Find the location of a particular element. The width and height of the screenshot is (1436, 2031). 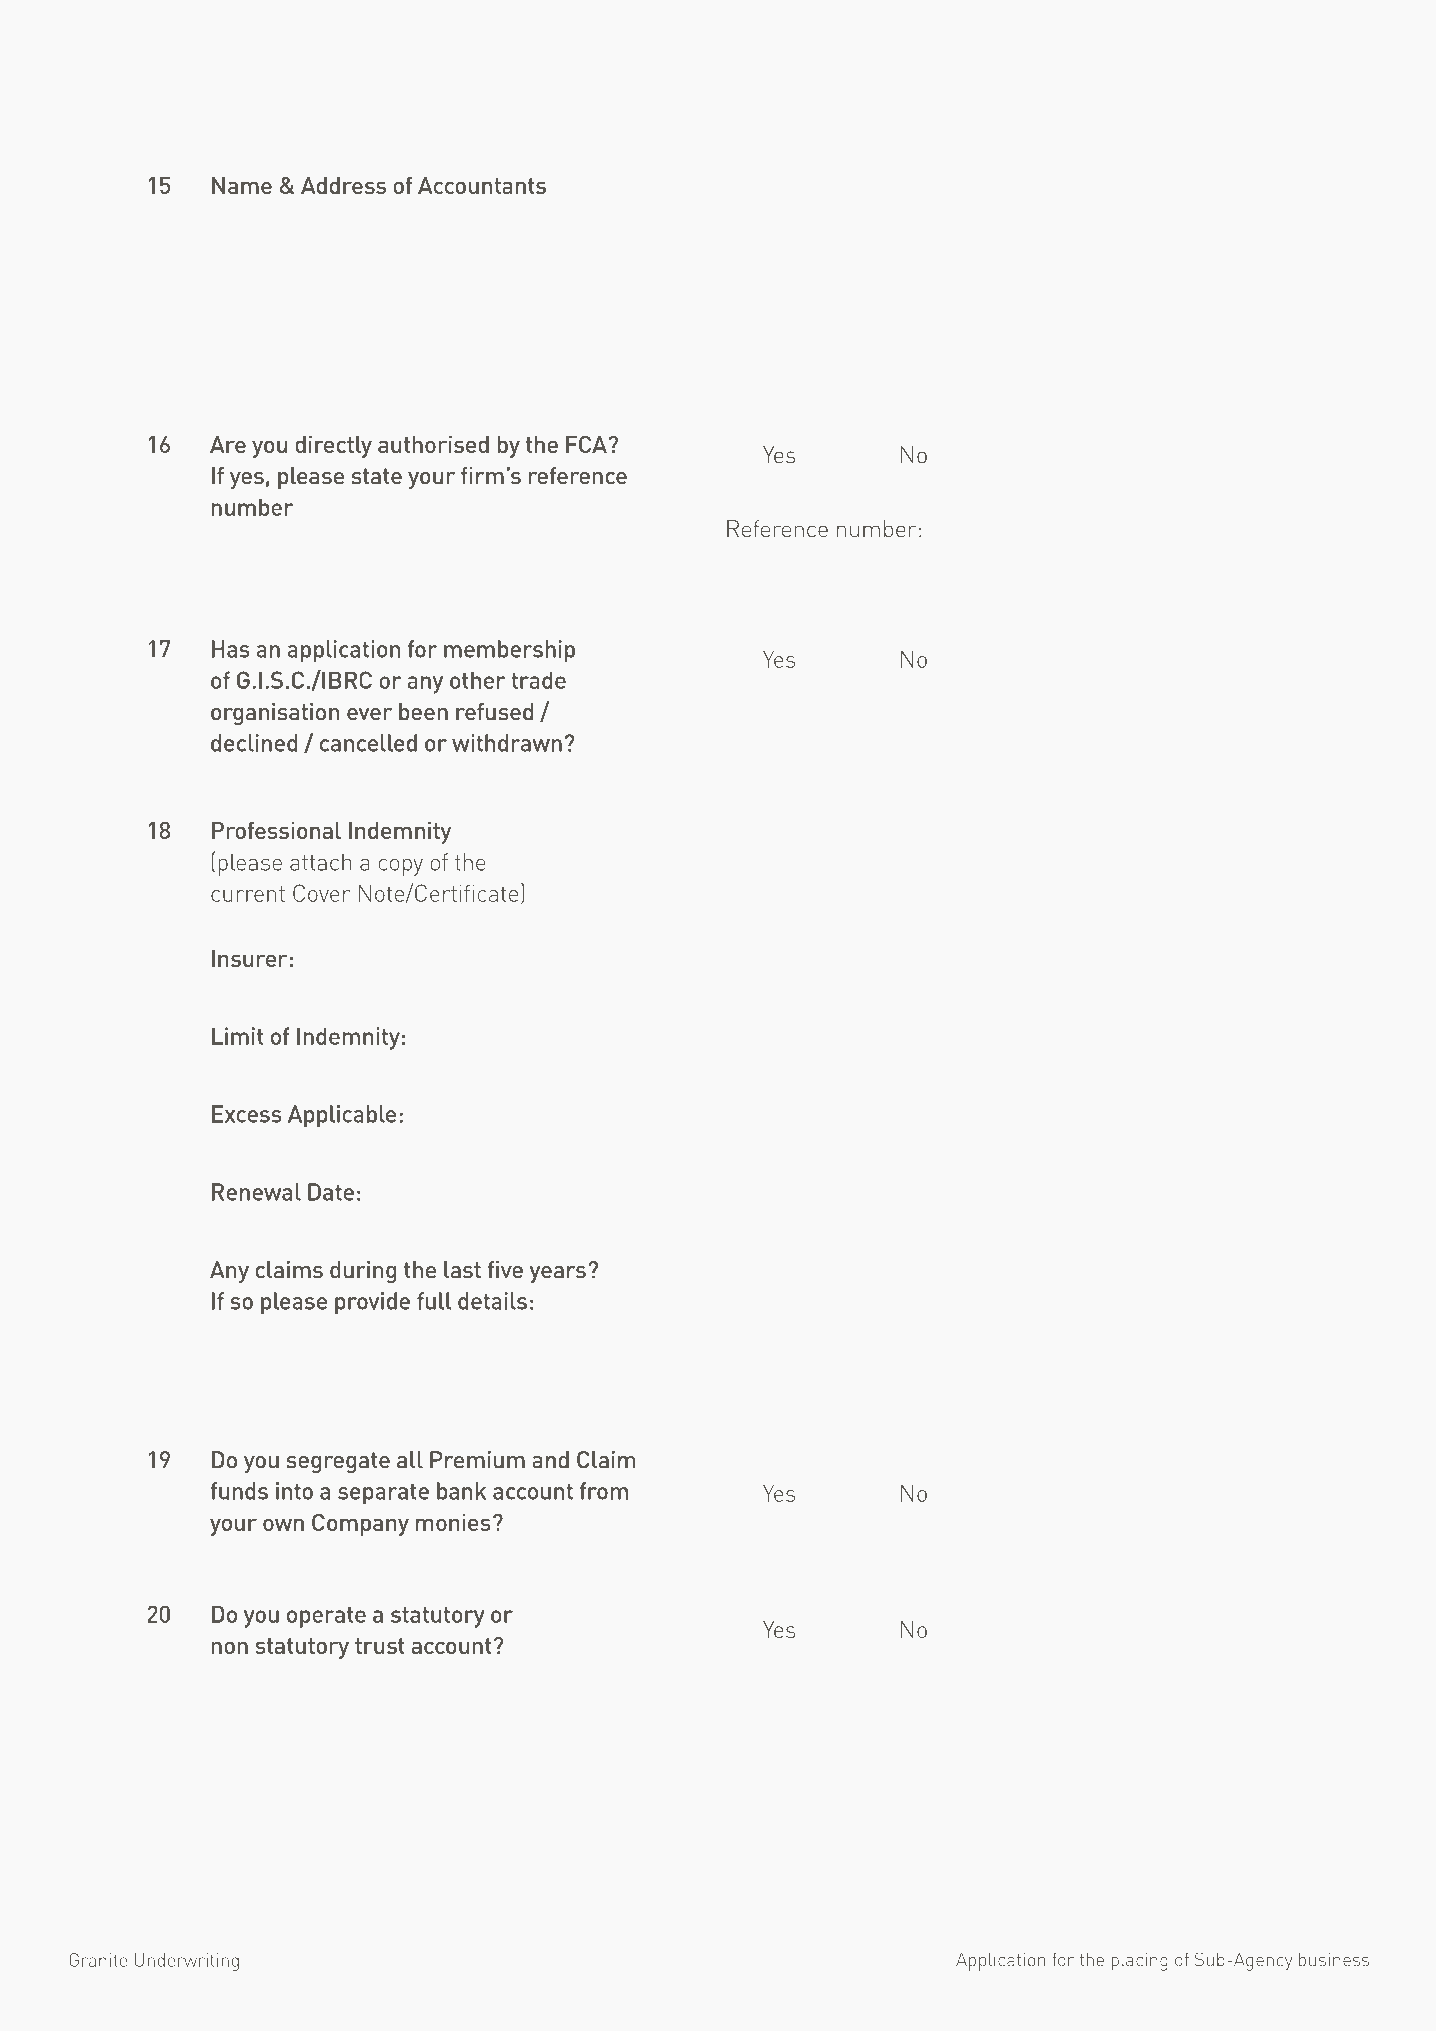

operate is located at coordinates (326, 1617).
